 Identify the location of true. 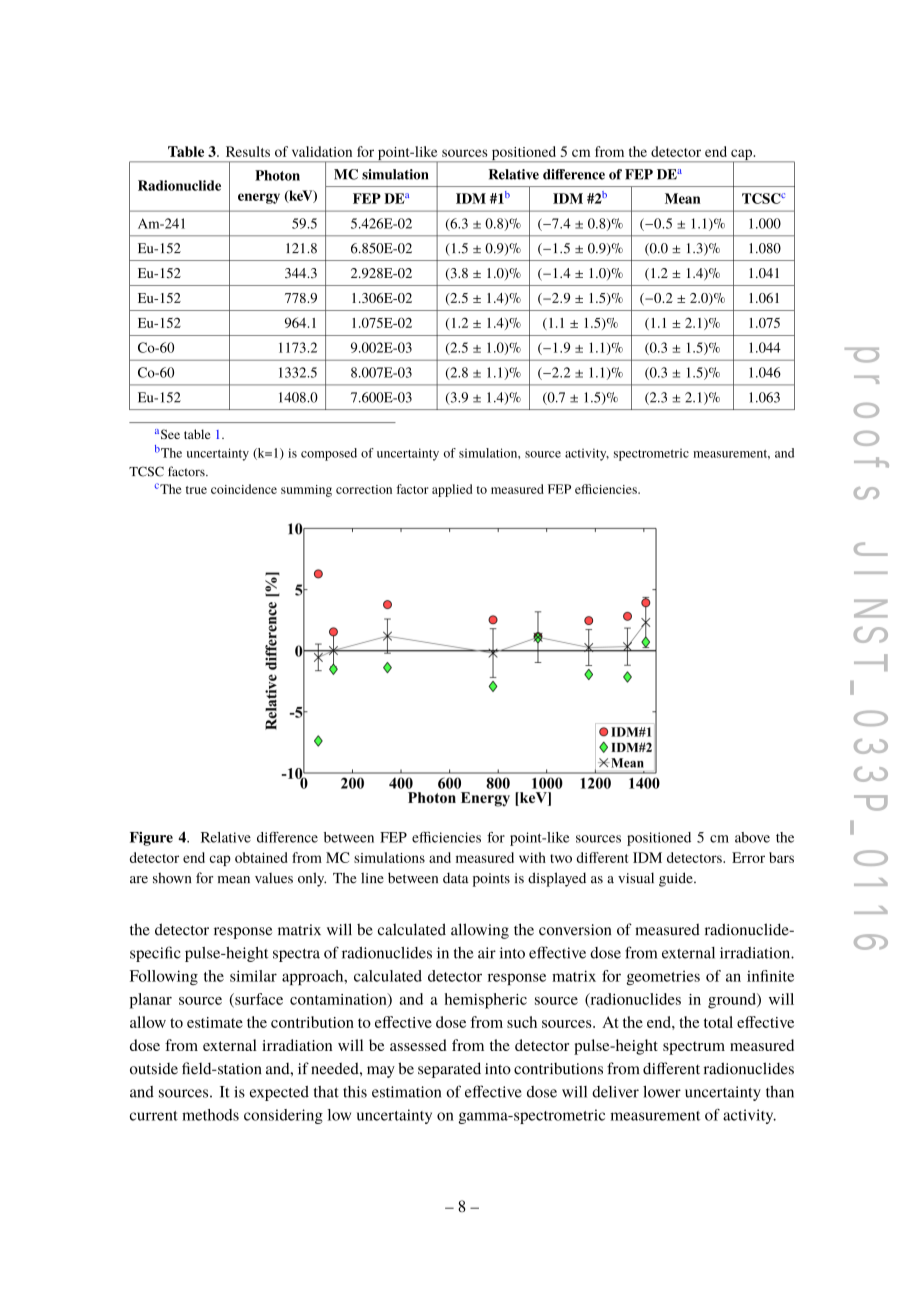
(196, 490).
